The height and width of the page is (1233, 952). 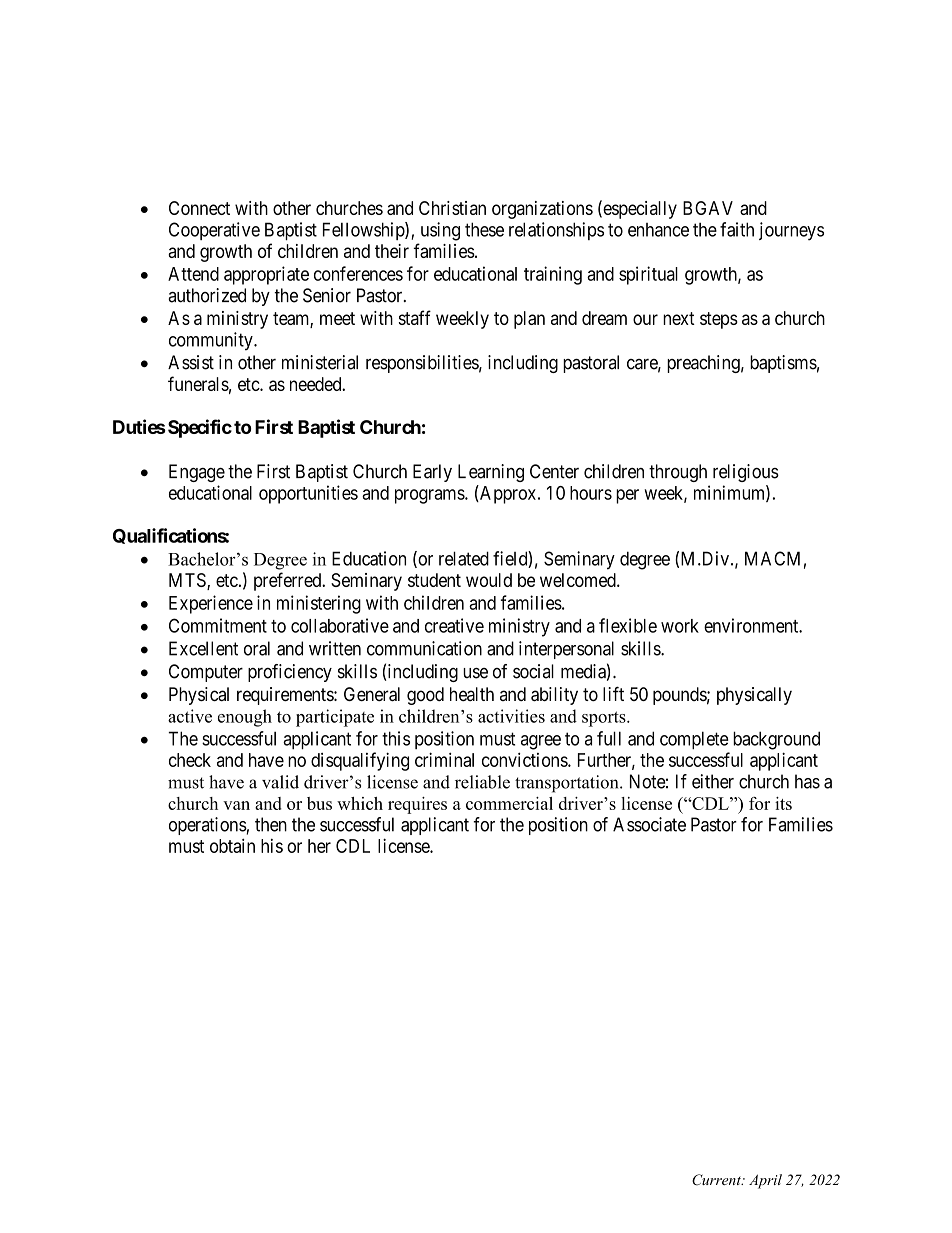 What do you see at coordinates (232, 845) in the page?
I see `obtain` at bounding box center [232, 845].
